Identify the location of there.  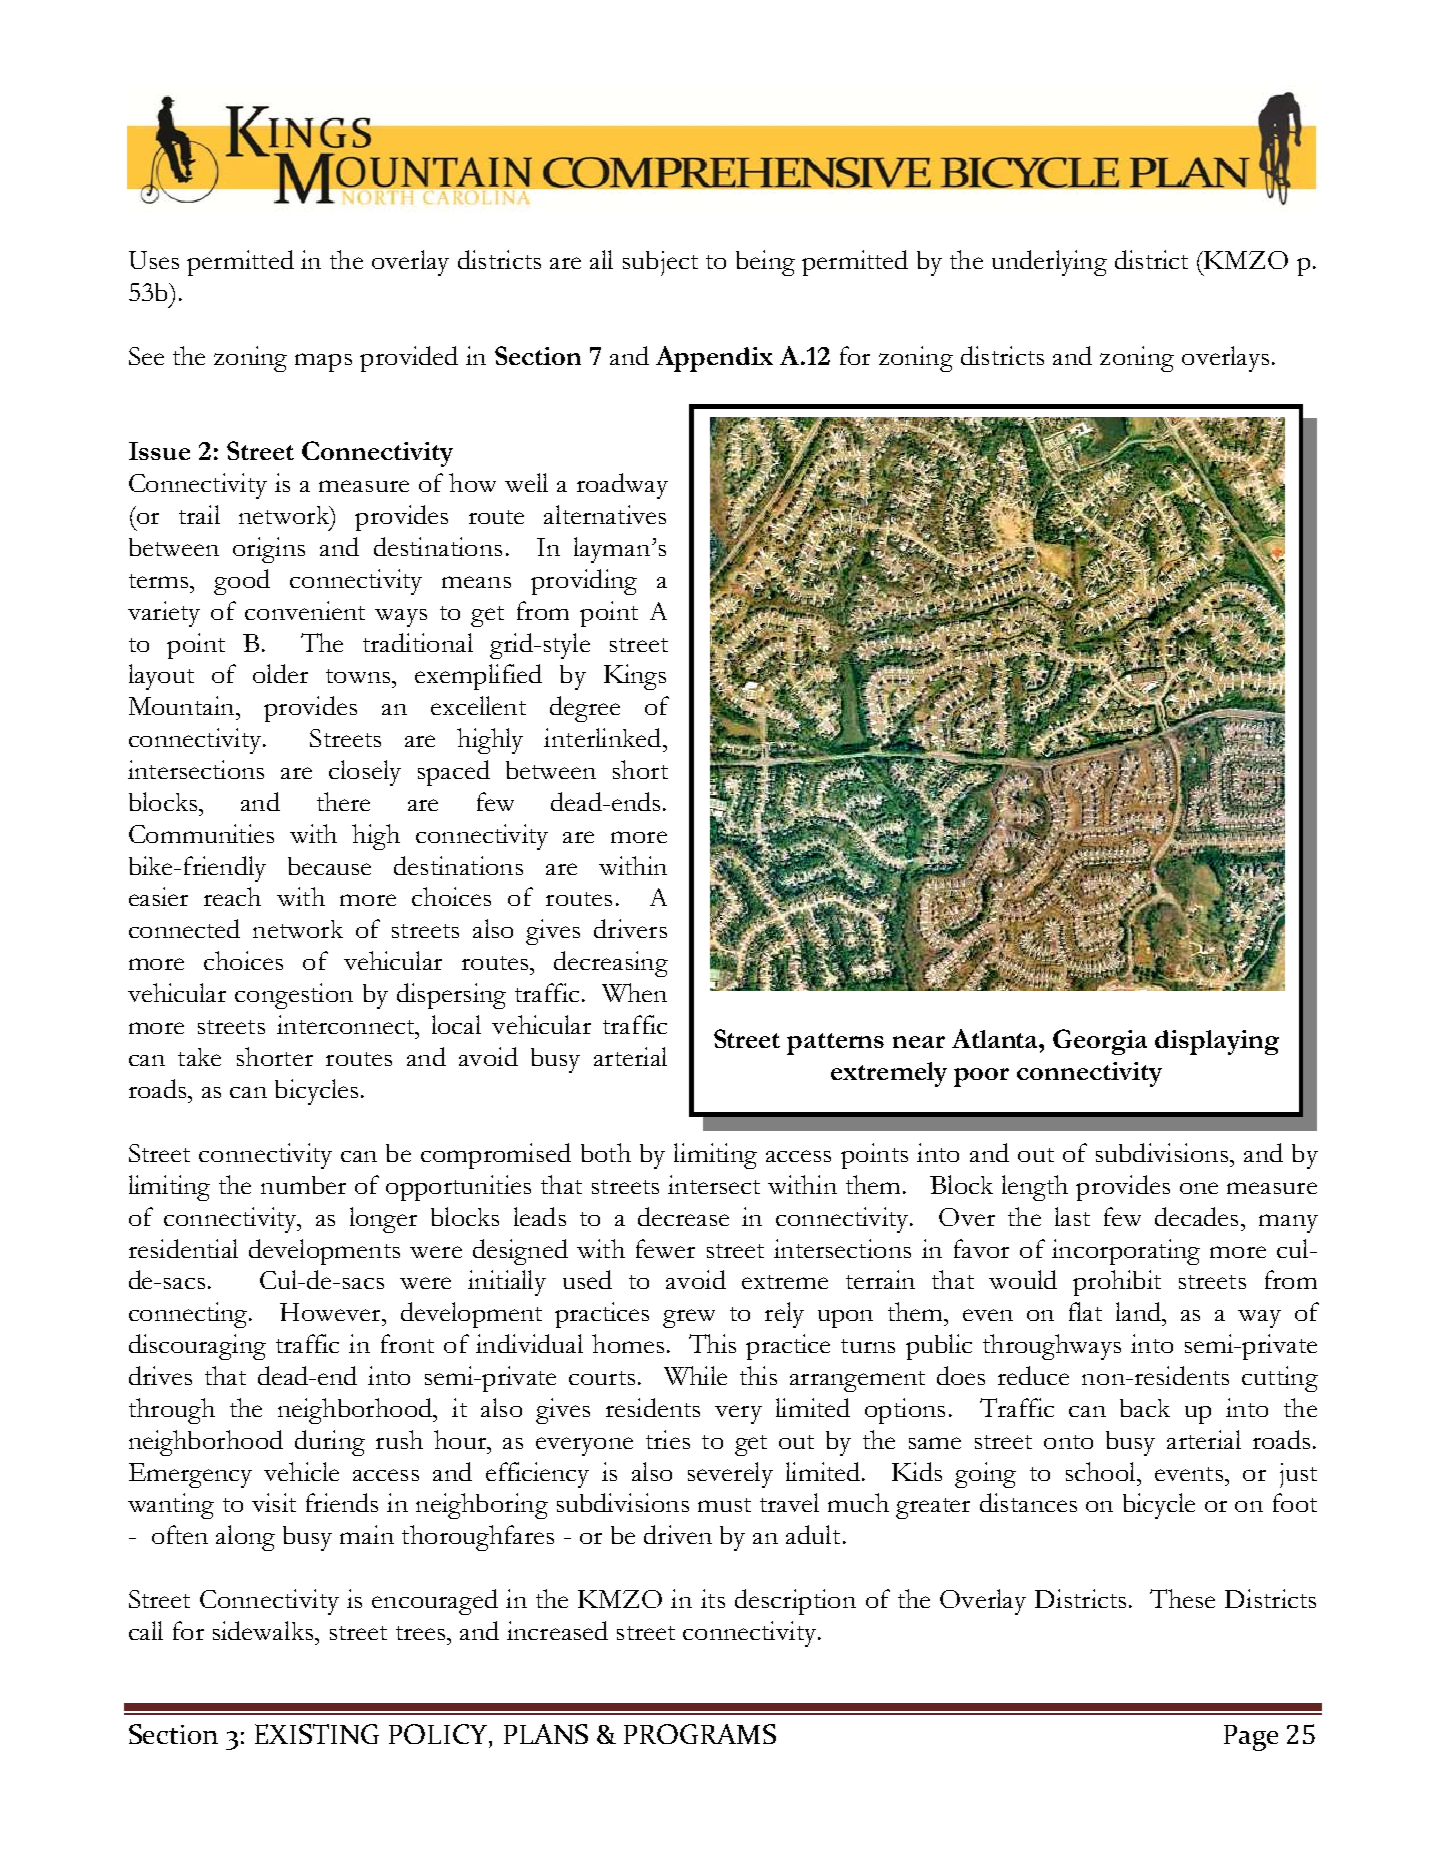
(343, 801).
